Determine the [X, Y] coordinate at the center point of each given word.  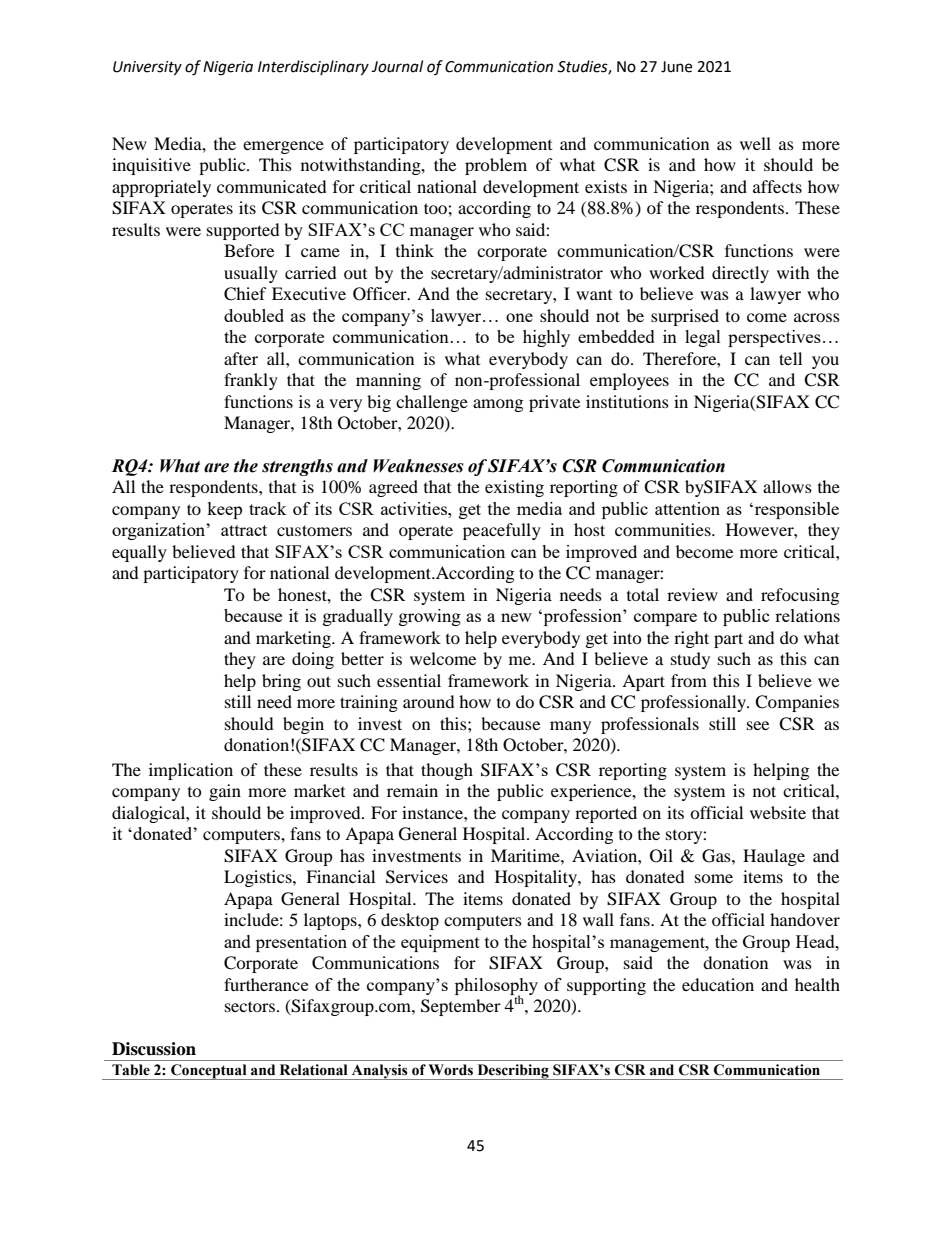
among [498, 405]
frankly [251, 381]
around [429, 701]
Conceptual [209, 1072]
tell [790, 358]
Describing [513, 1072]
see [758, 725]
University [147, 68]
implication [191, 771]
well [755, 143]
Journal [397, 66]
